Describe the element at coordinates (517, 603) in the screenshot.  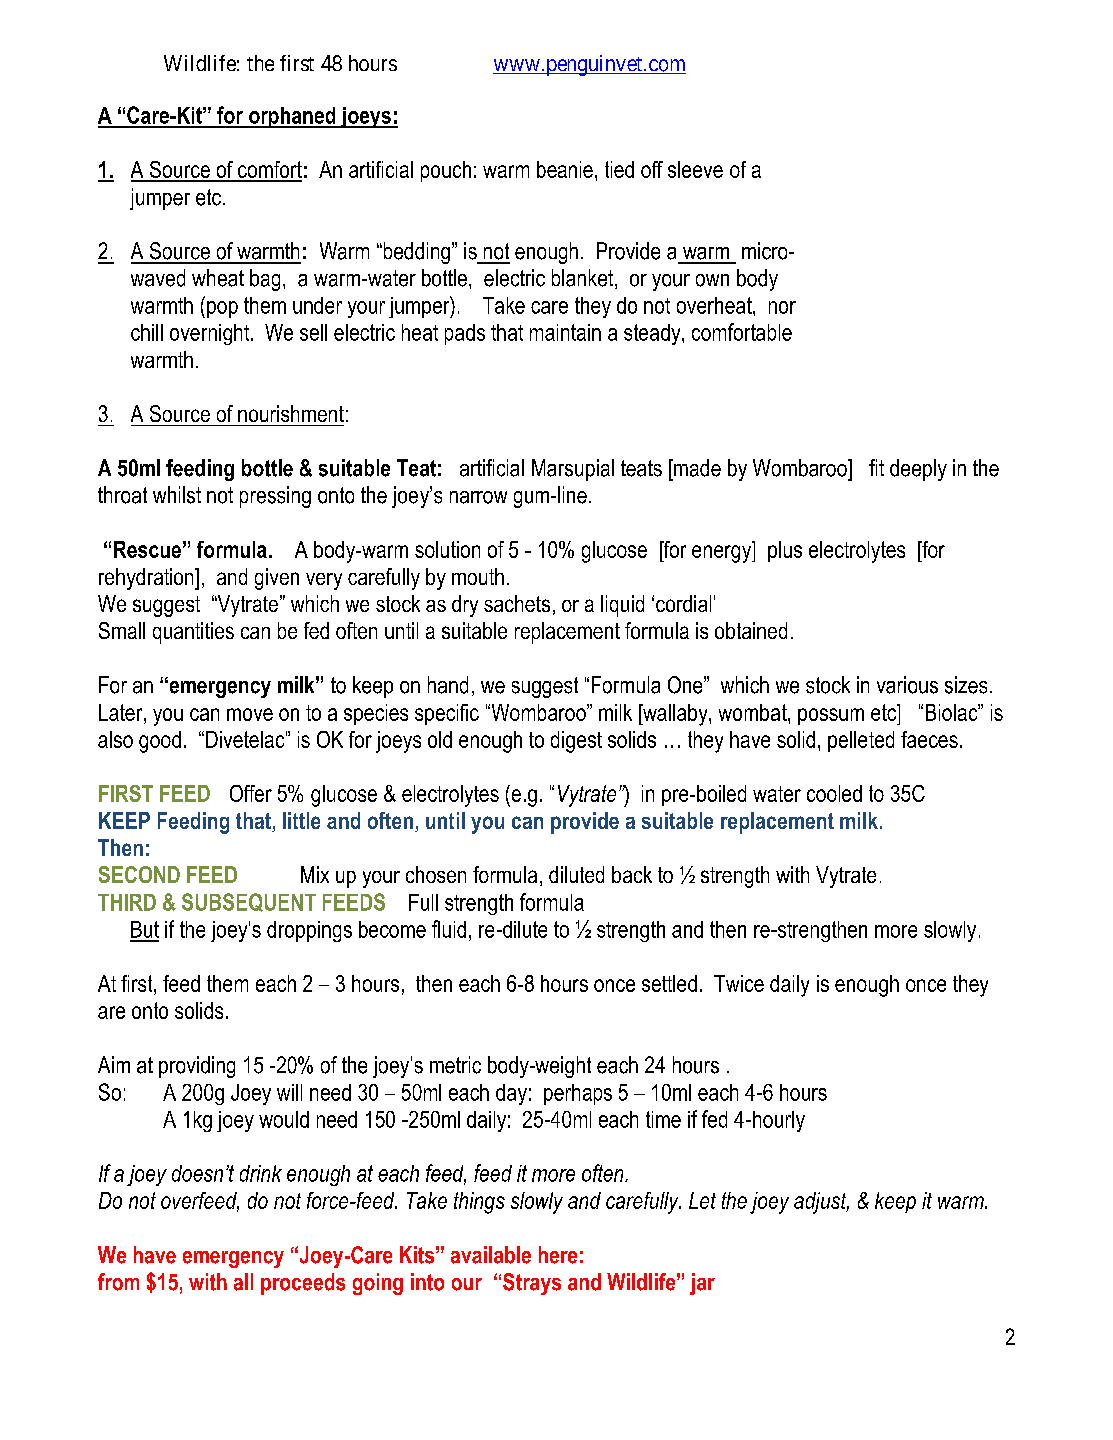
I see `sachets` at that location.
